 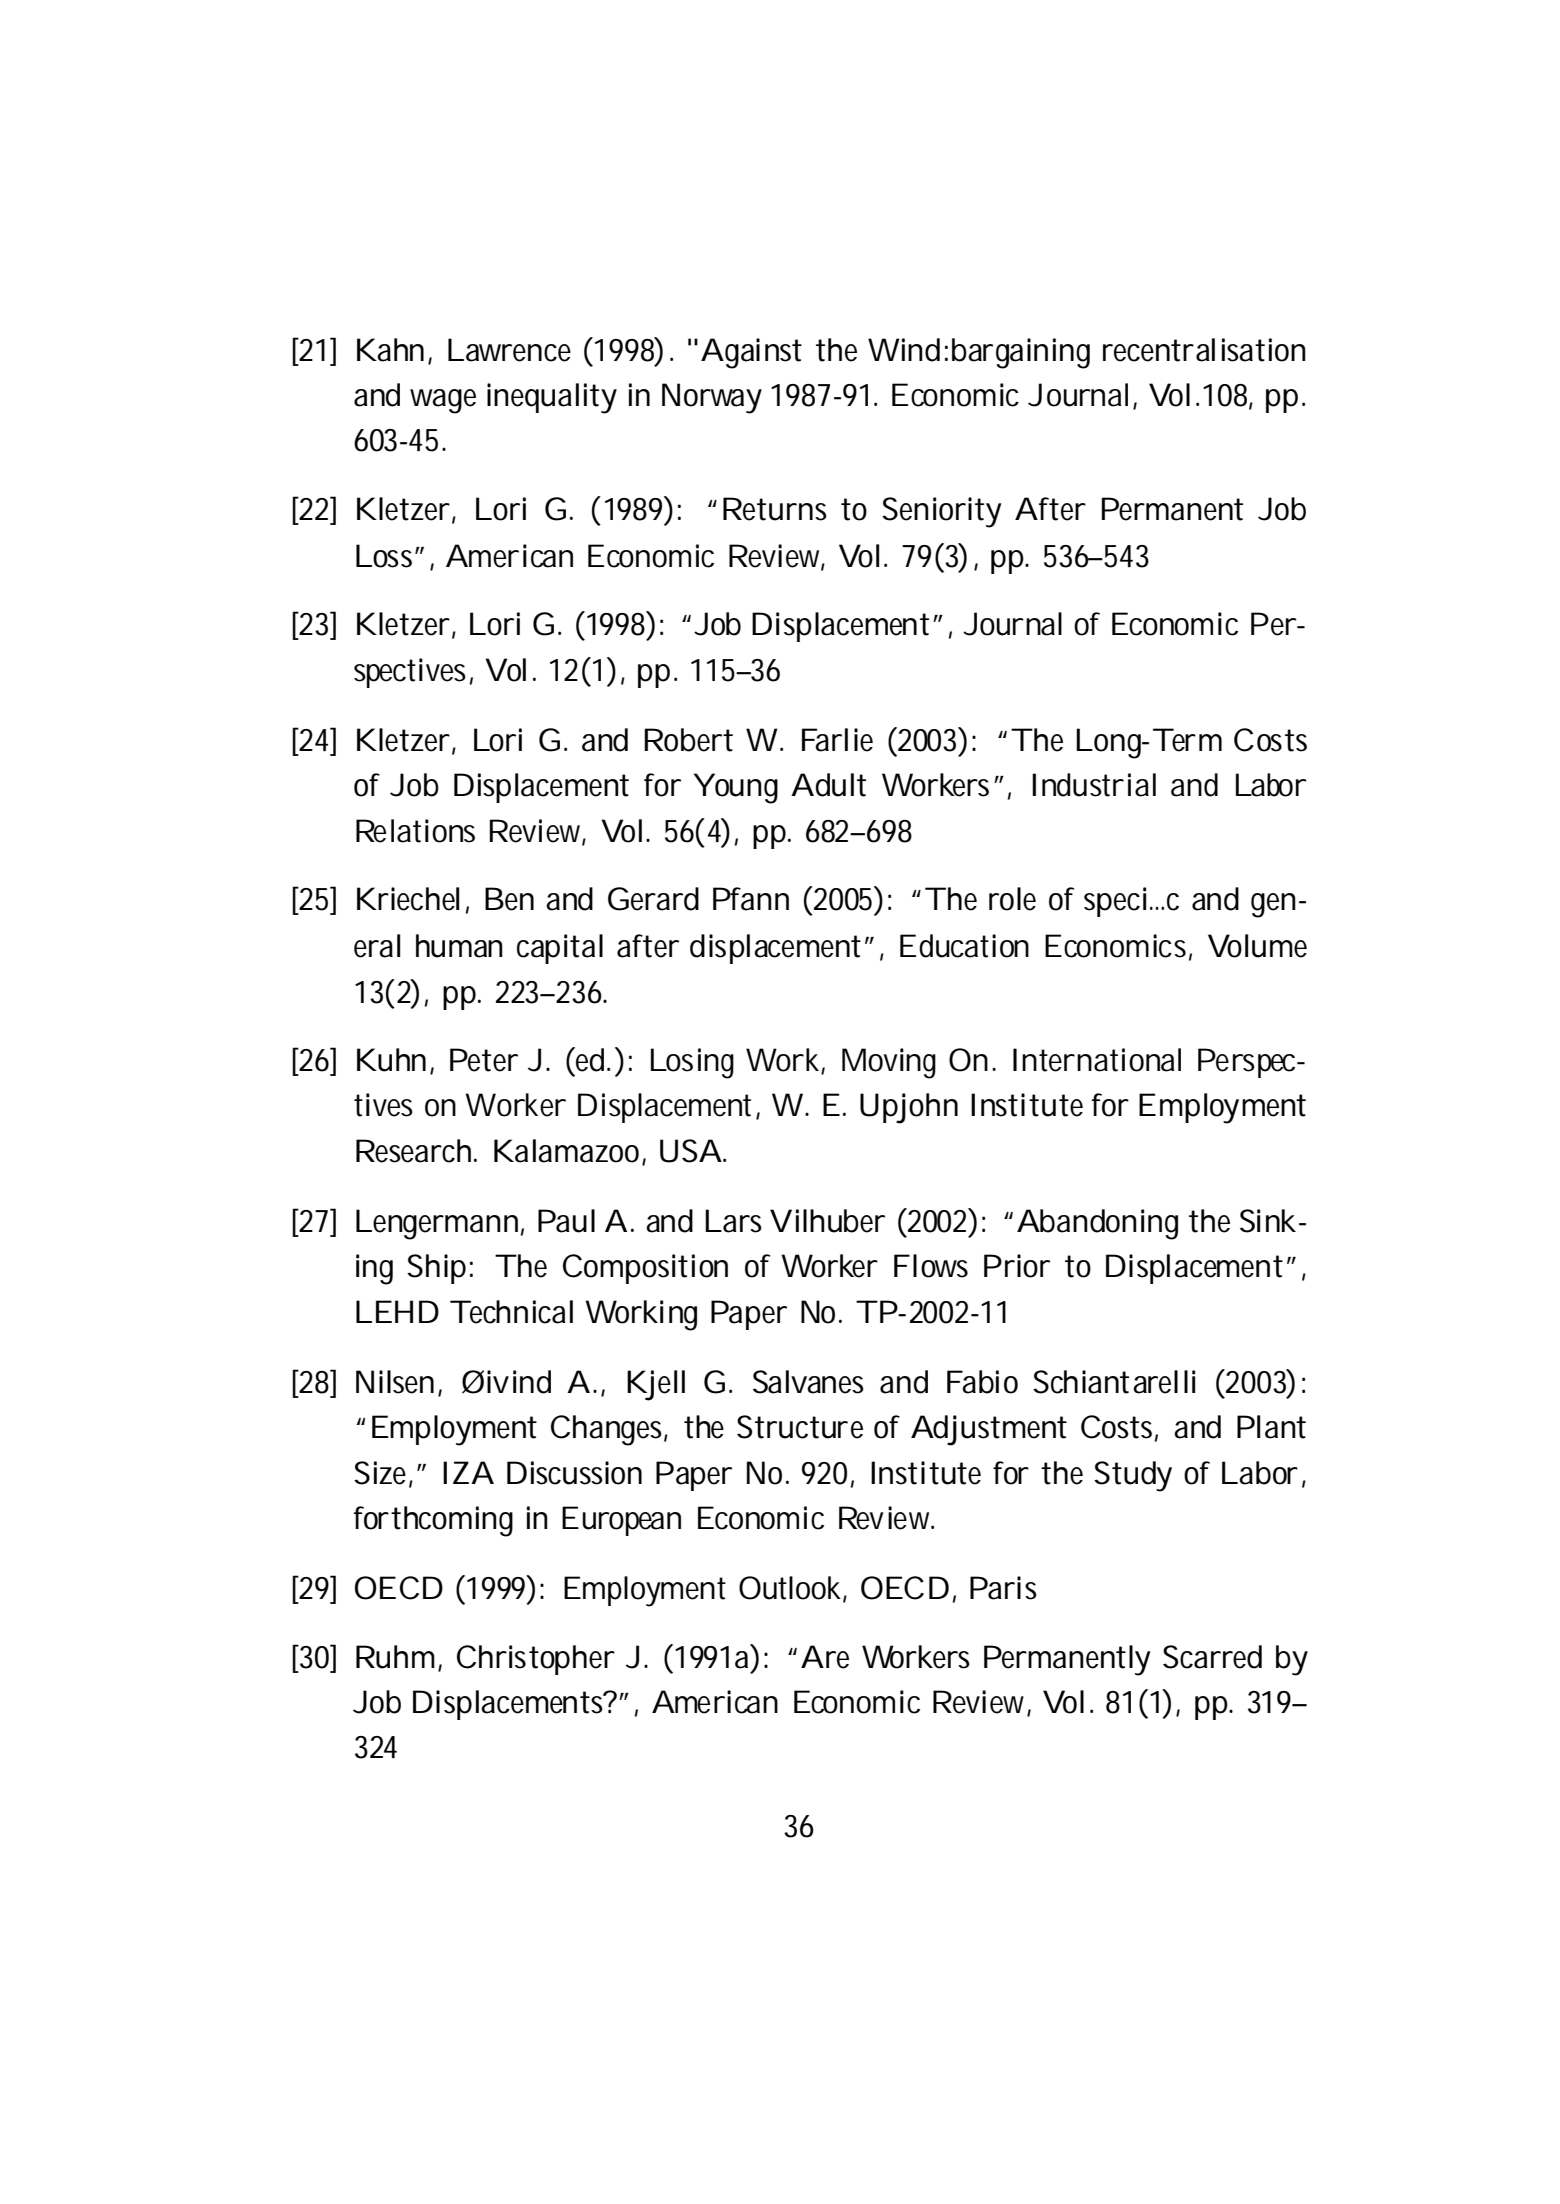 I want to click on International, so click(x=1097, y=1060).
